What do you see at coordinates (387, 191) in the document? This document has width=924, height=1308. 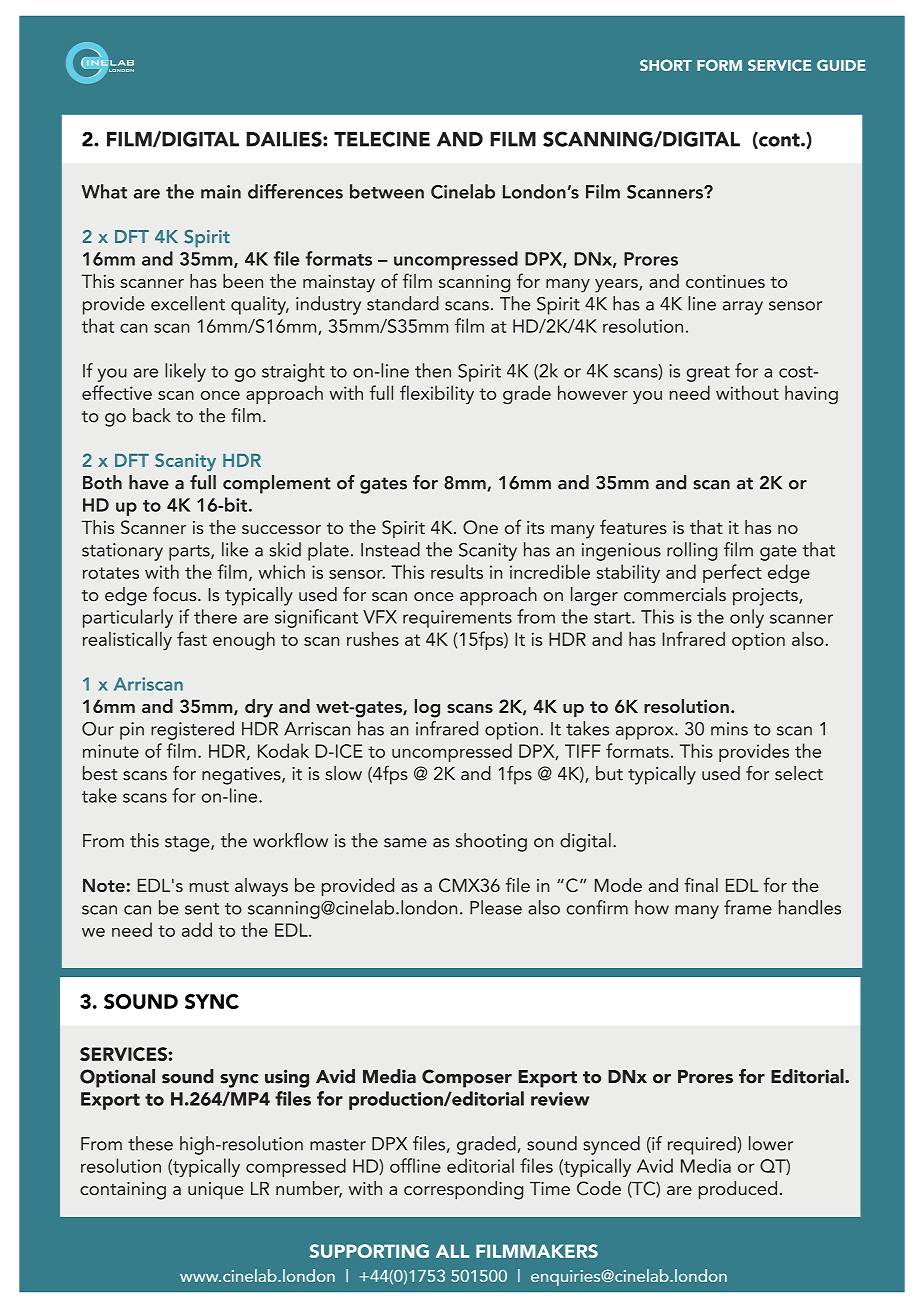 I see `between` at bounding box center [387, 191].
